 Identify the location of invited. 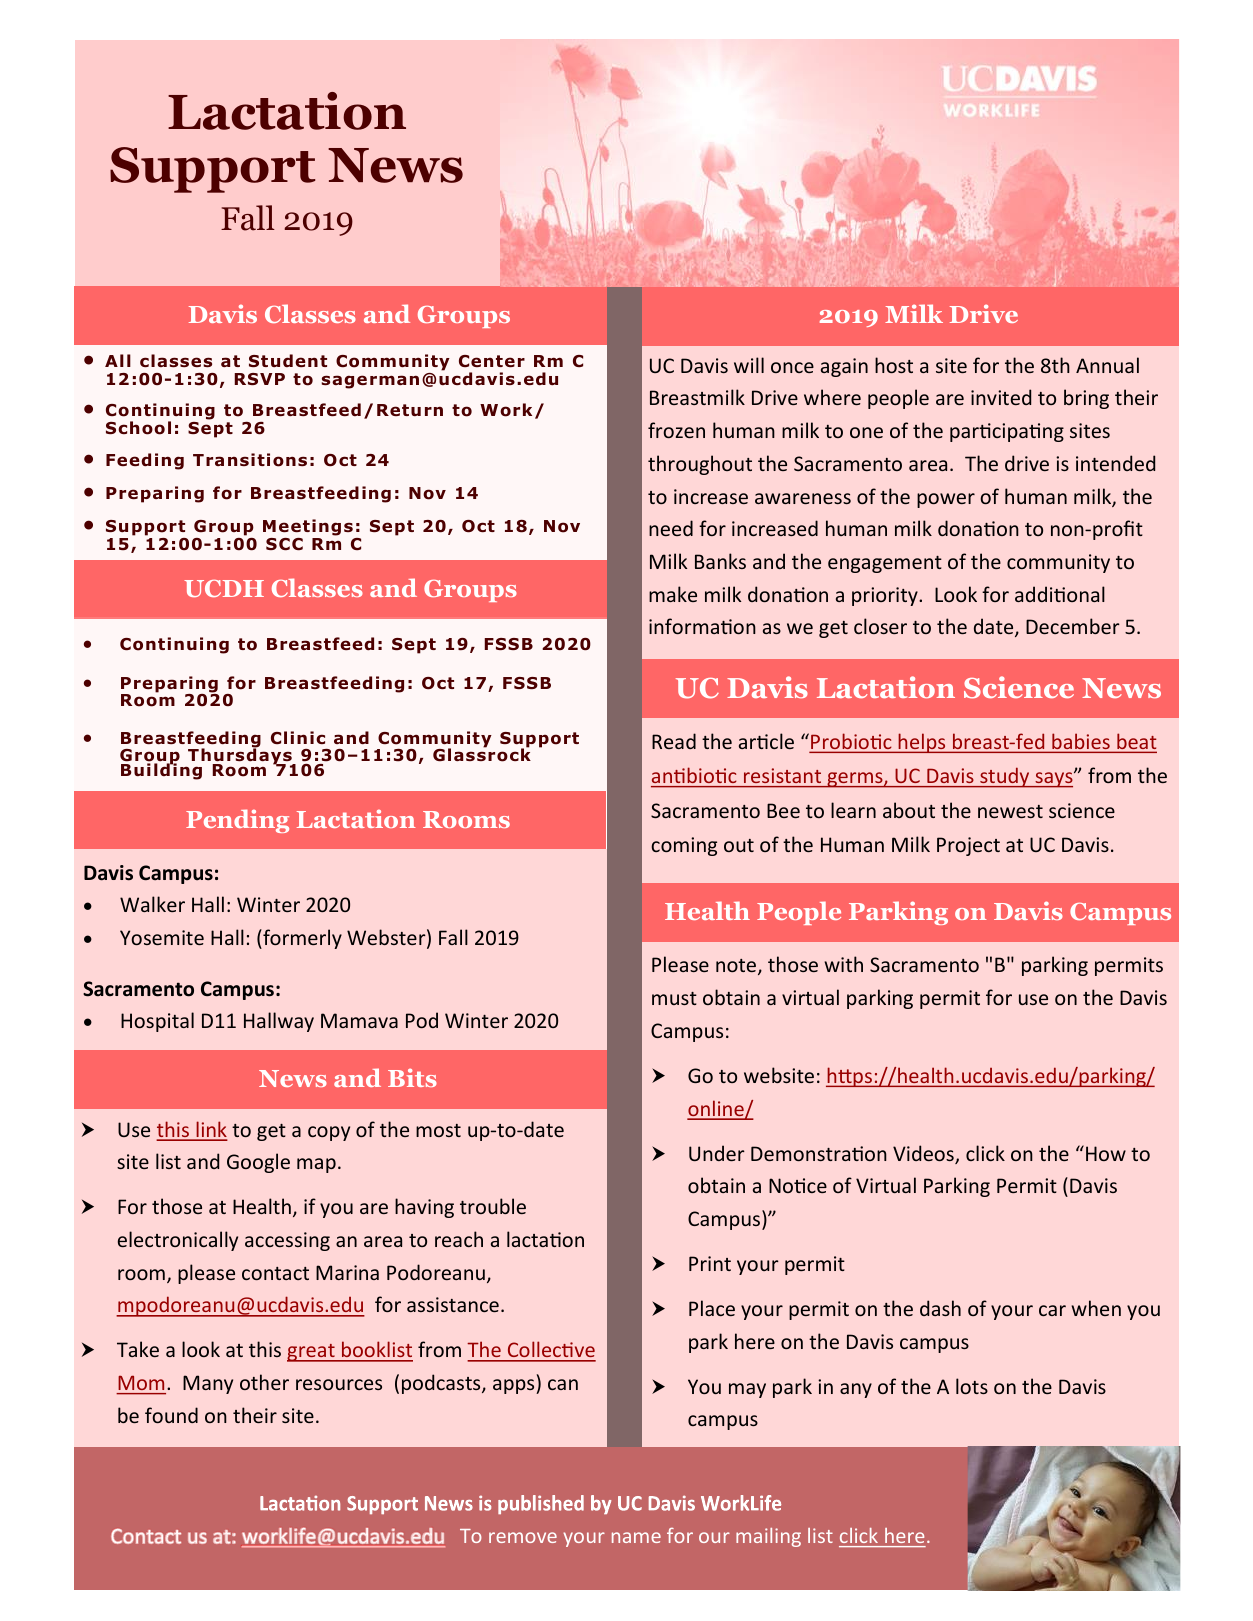
(1001, 397).
